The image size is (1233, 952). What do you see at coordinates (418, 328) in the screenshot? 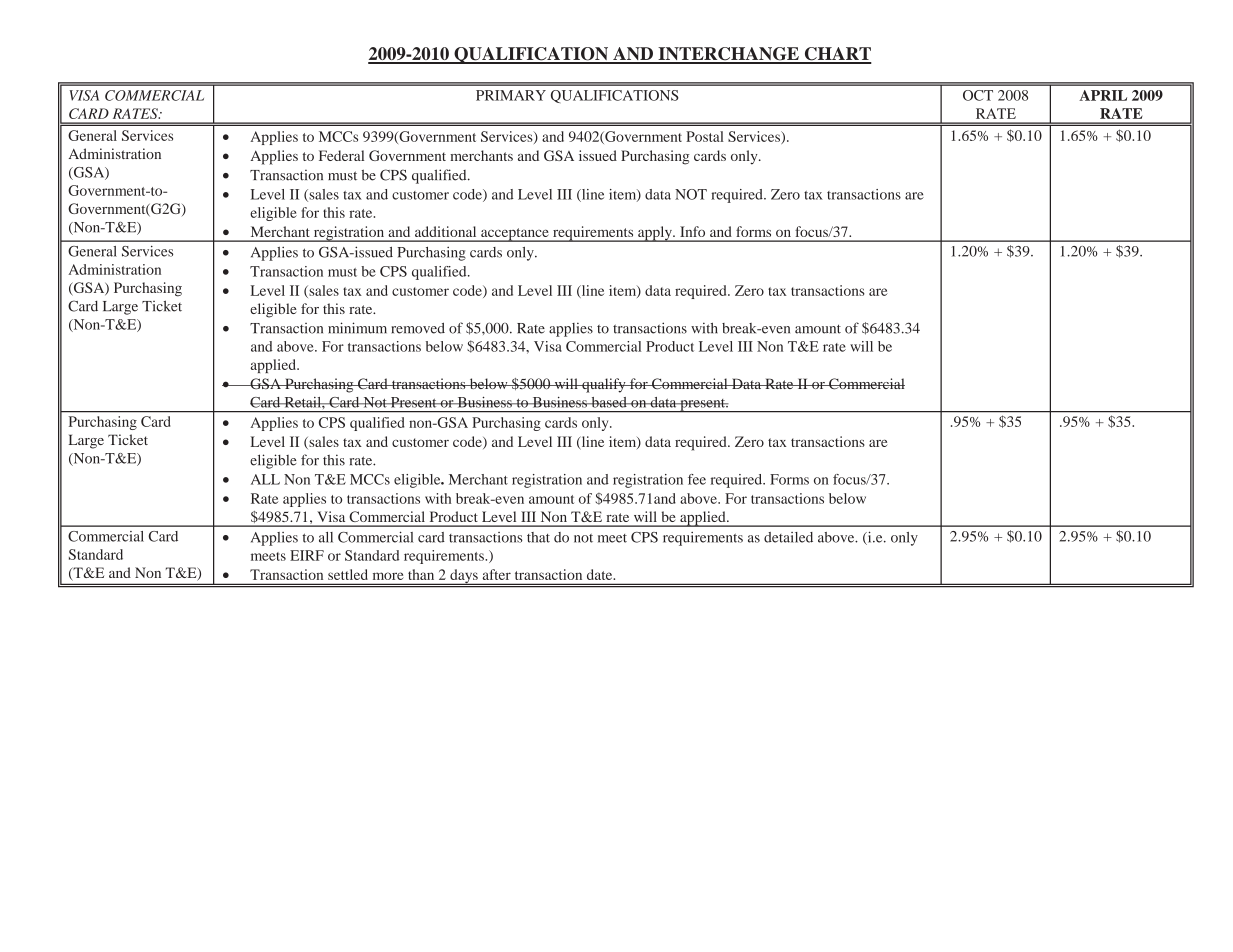
I see `removed` at bounding box center [418, 328].
